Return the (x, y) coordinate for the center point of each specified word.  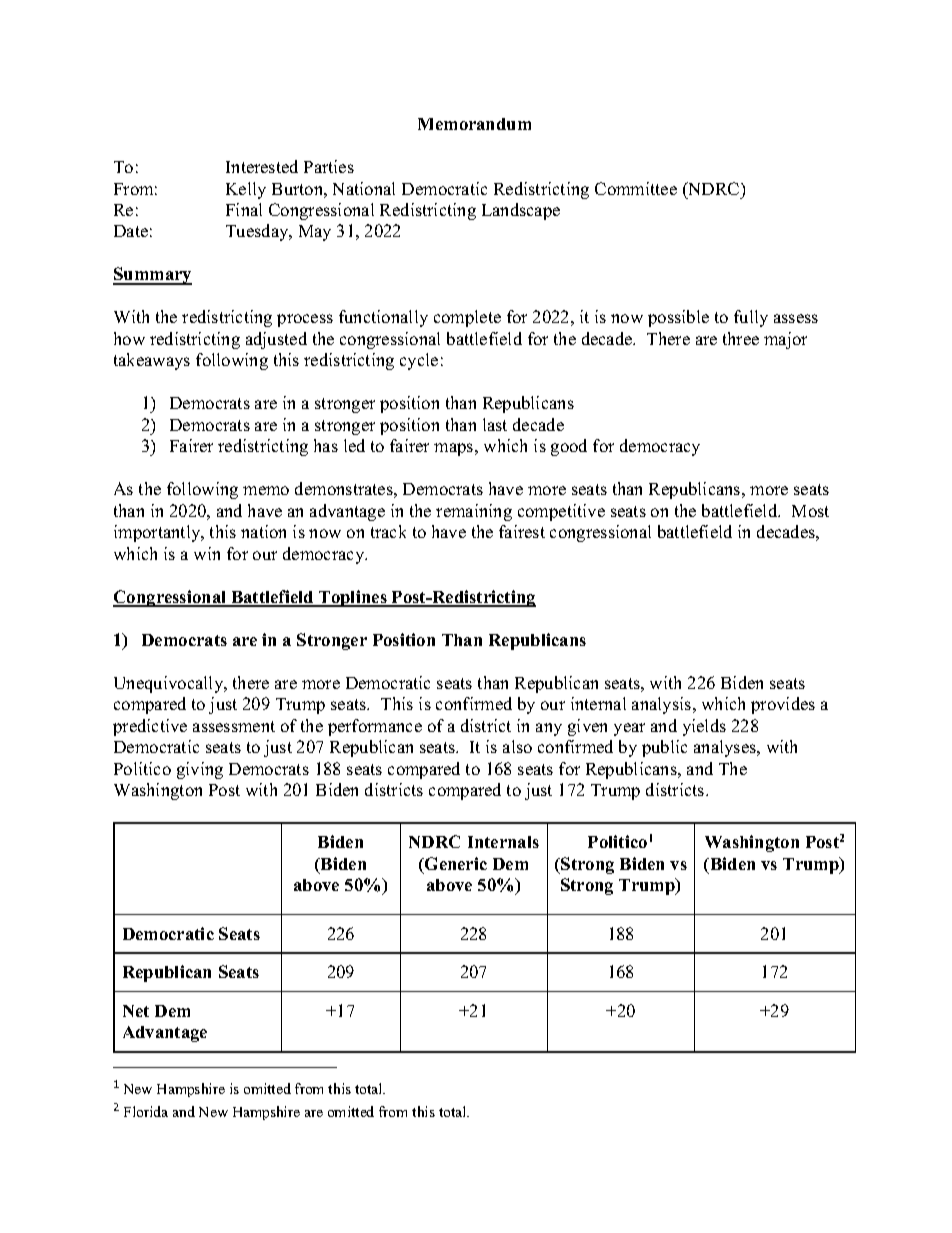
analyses (726, 748)
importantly (158, 533)
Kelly (246, 190)
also (517, 746)
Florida (146, 1111)
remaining (474, 512)
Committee (636, 188)
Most (810, 511)
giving (200, 770)
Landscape (521, 211)
